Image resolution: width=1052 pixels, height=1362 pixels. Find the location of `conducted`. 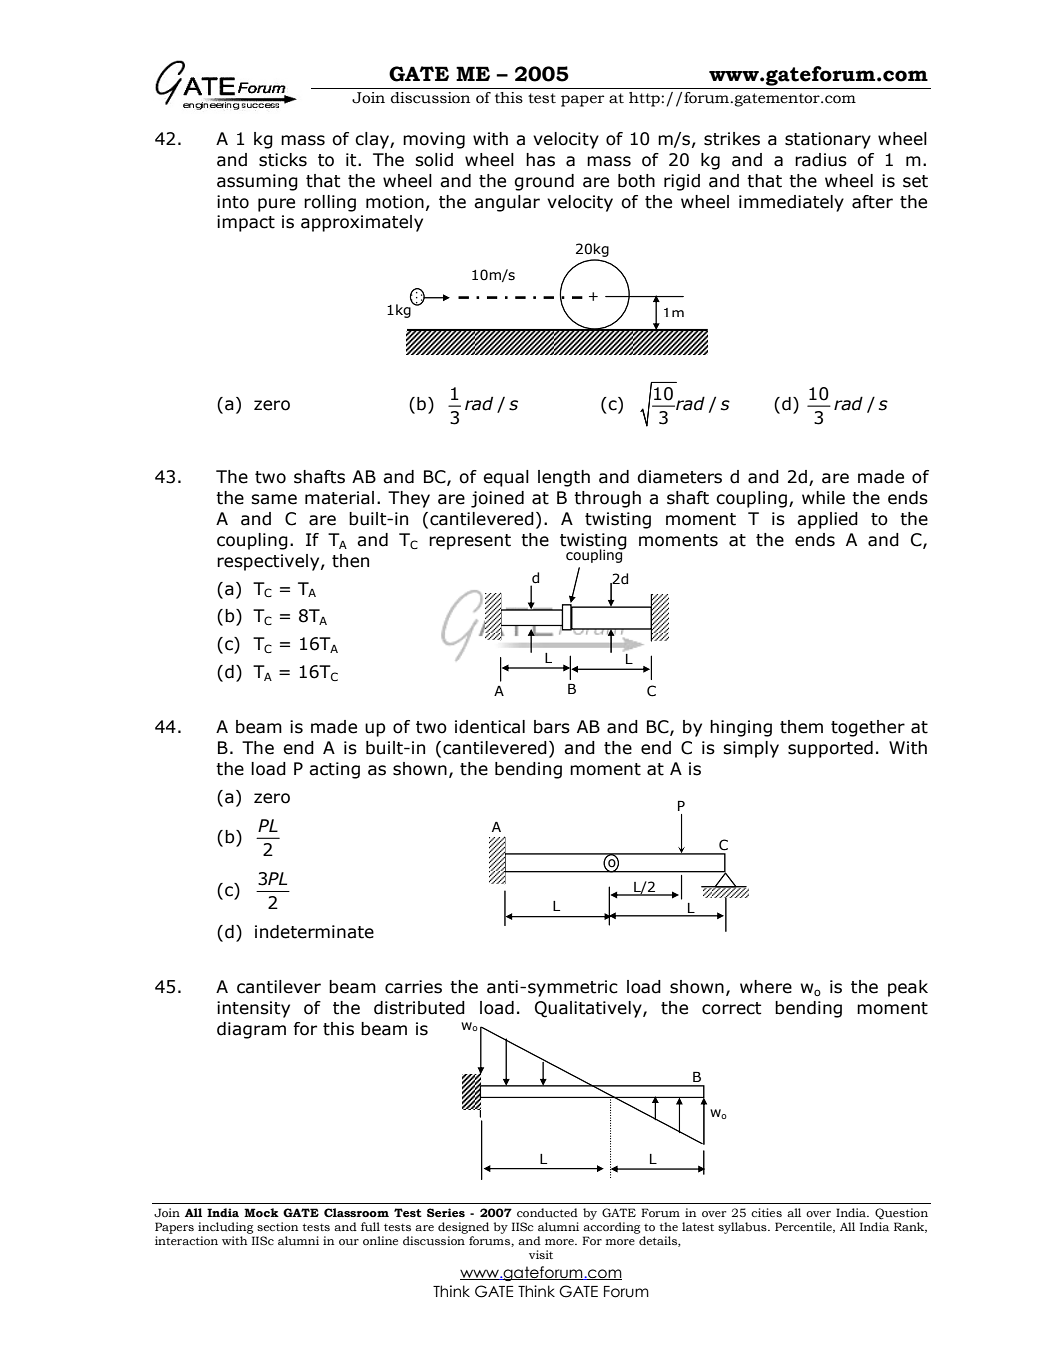

conducted is located at coordinates (547, 1213).
